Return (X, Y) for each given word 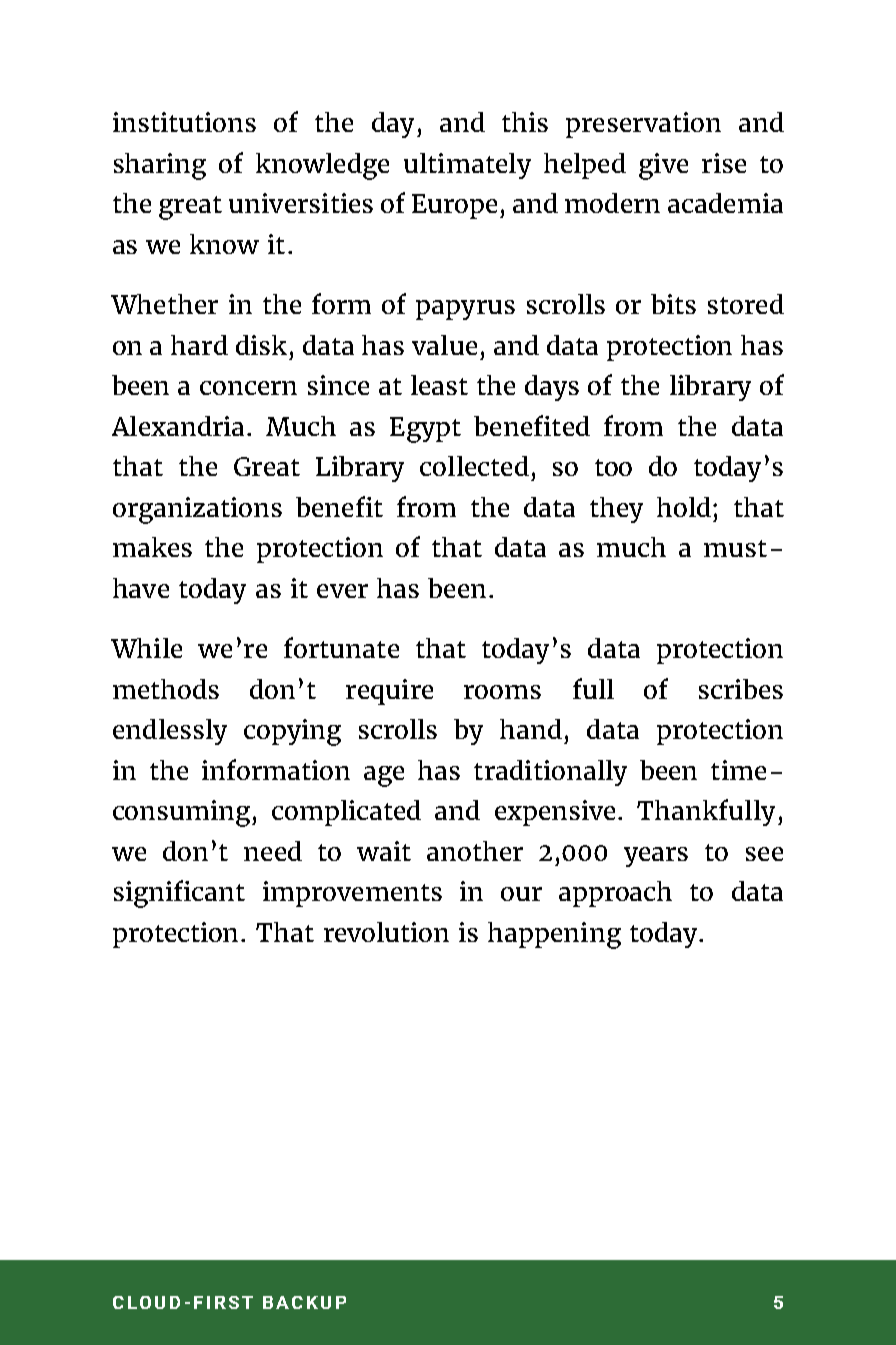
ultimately (467, 166)
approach (615, 894)
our (521, 894)
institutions (184, 122)
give (663, 166)
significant (179, 894)
